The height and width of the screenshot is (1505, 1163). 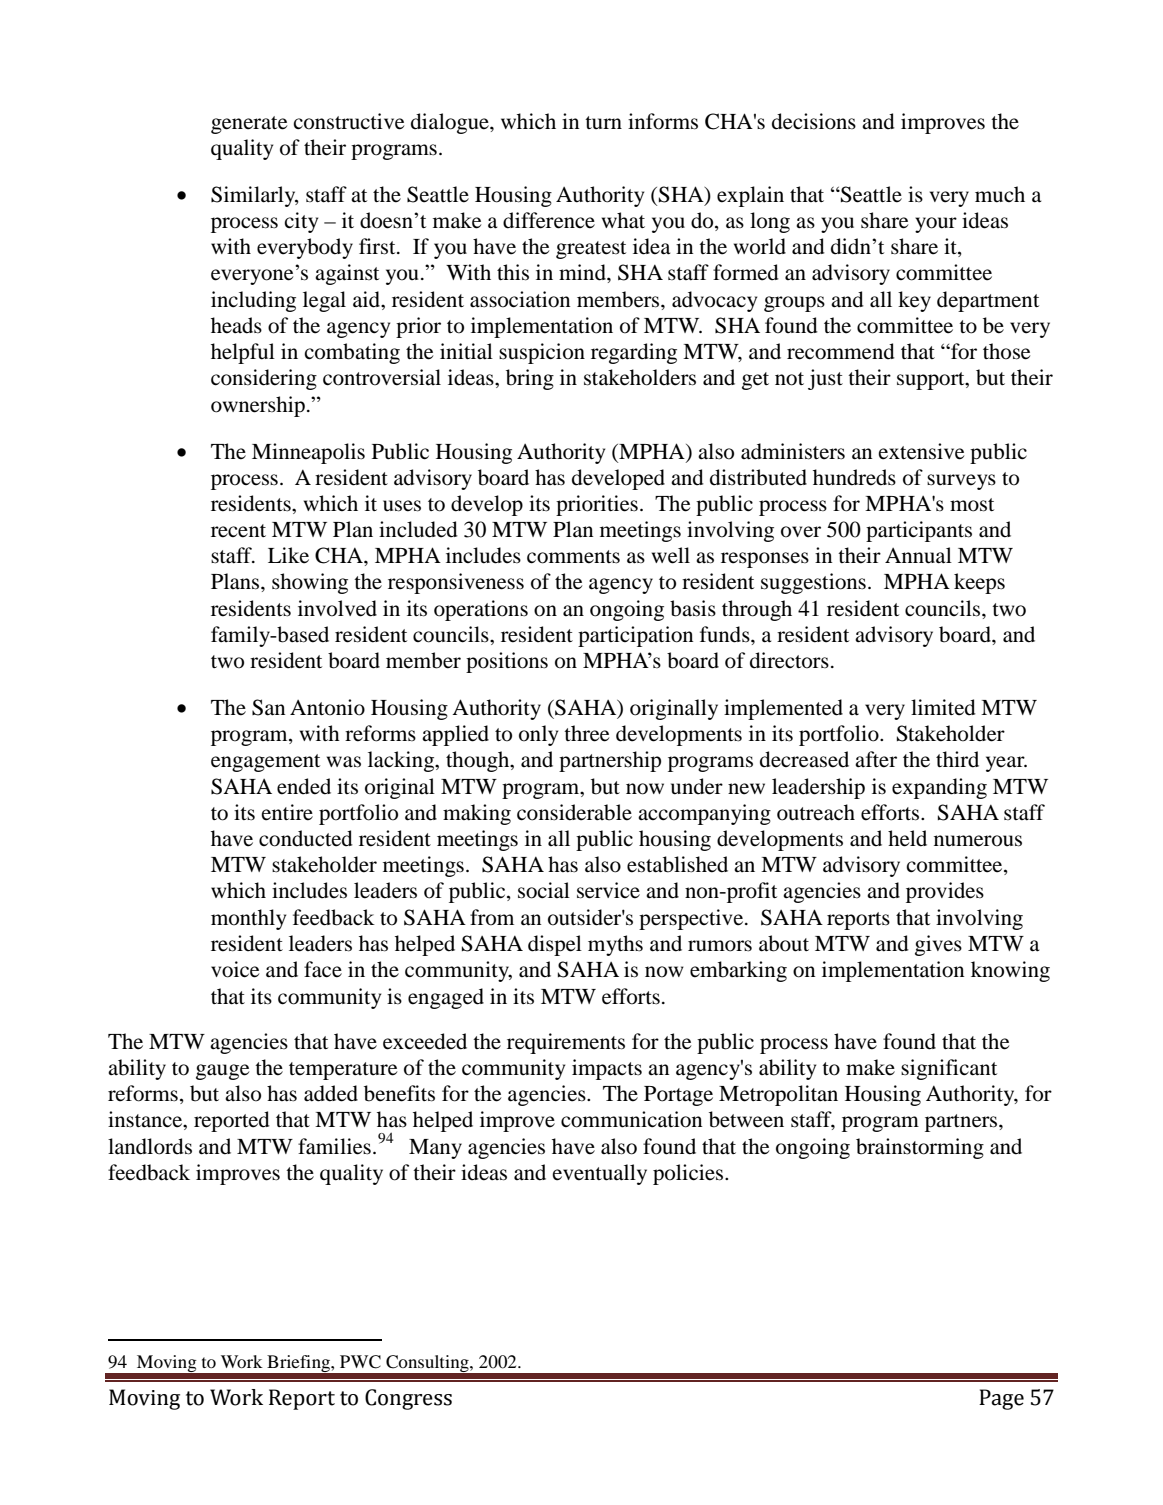 What do you see at coordinates (918, 555) in the screenshot?
I see `Annual` at bounding box center [918, 555].
